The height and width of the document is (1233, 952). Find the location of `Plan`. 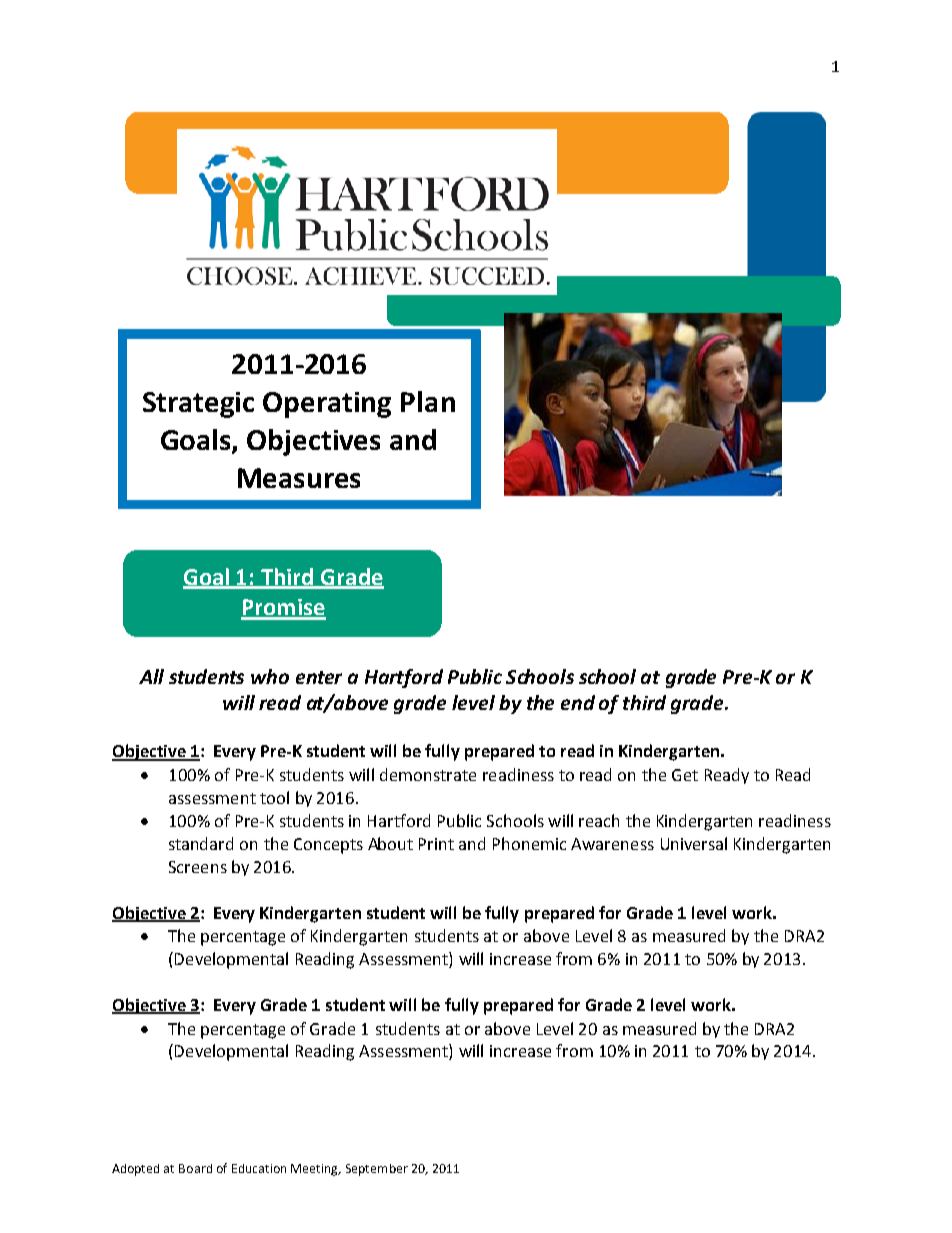

Plan is located at coordinates (428, 401).
